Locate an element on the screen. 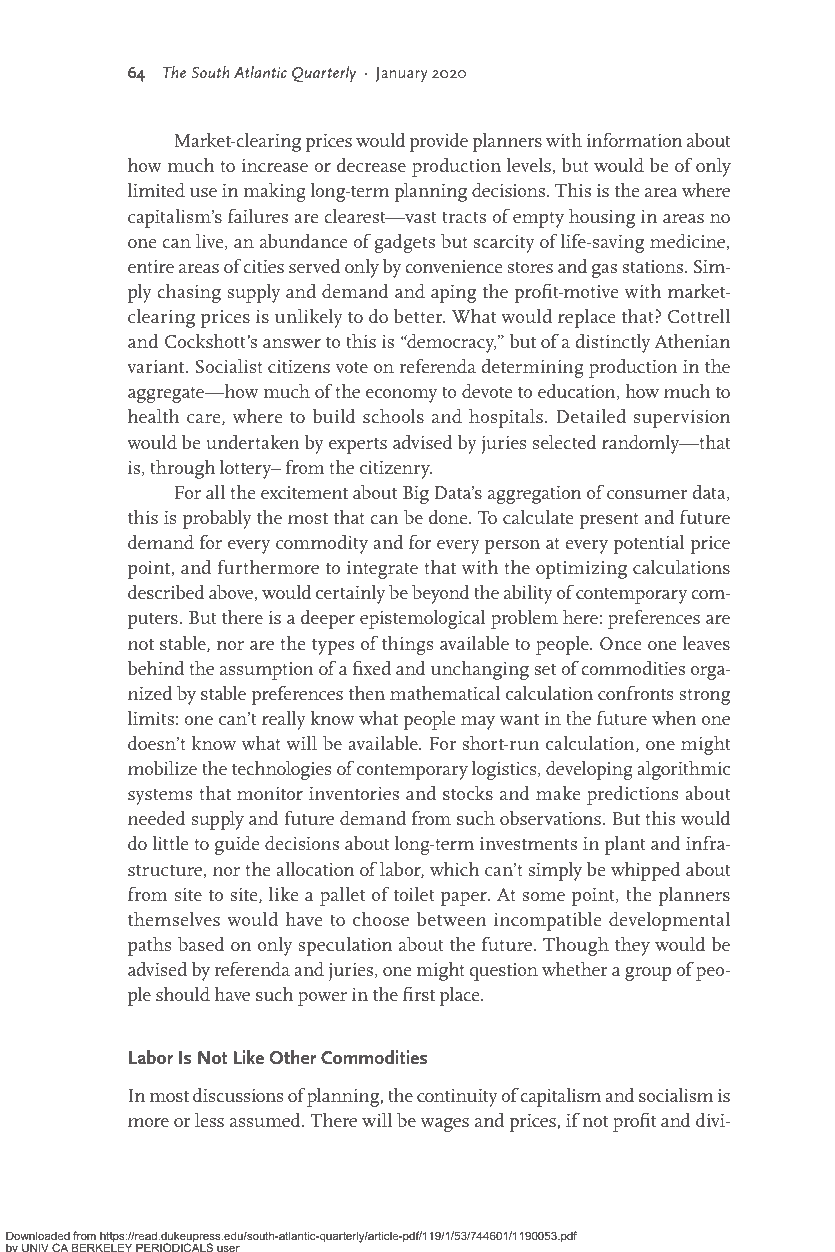 This screenshot has height=1252, width=835. wages is located at coordinates (445, 1125).
